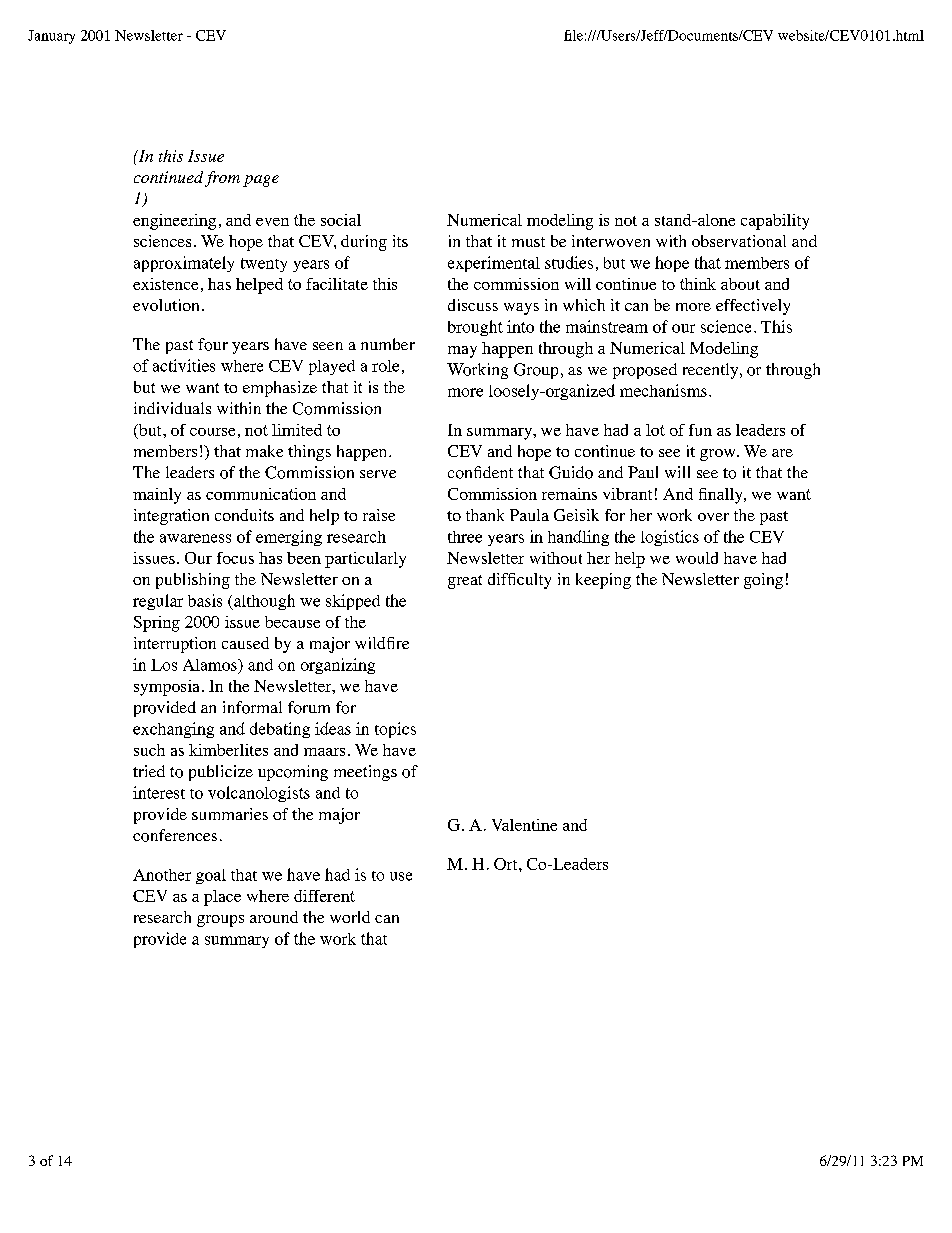  What do you see at coordinates (775, 222) in the screenshot?
I see `capability` at bounding box center [775, 222].
